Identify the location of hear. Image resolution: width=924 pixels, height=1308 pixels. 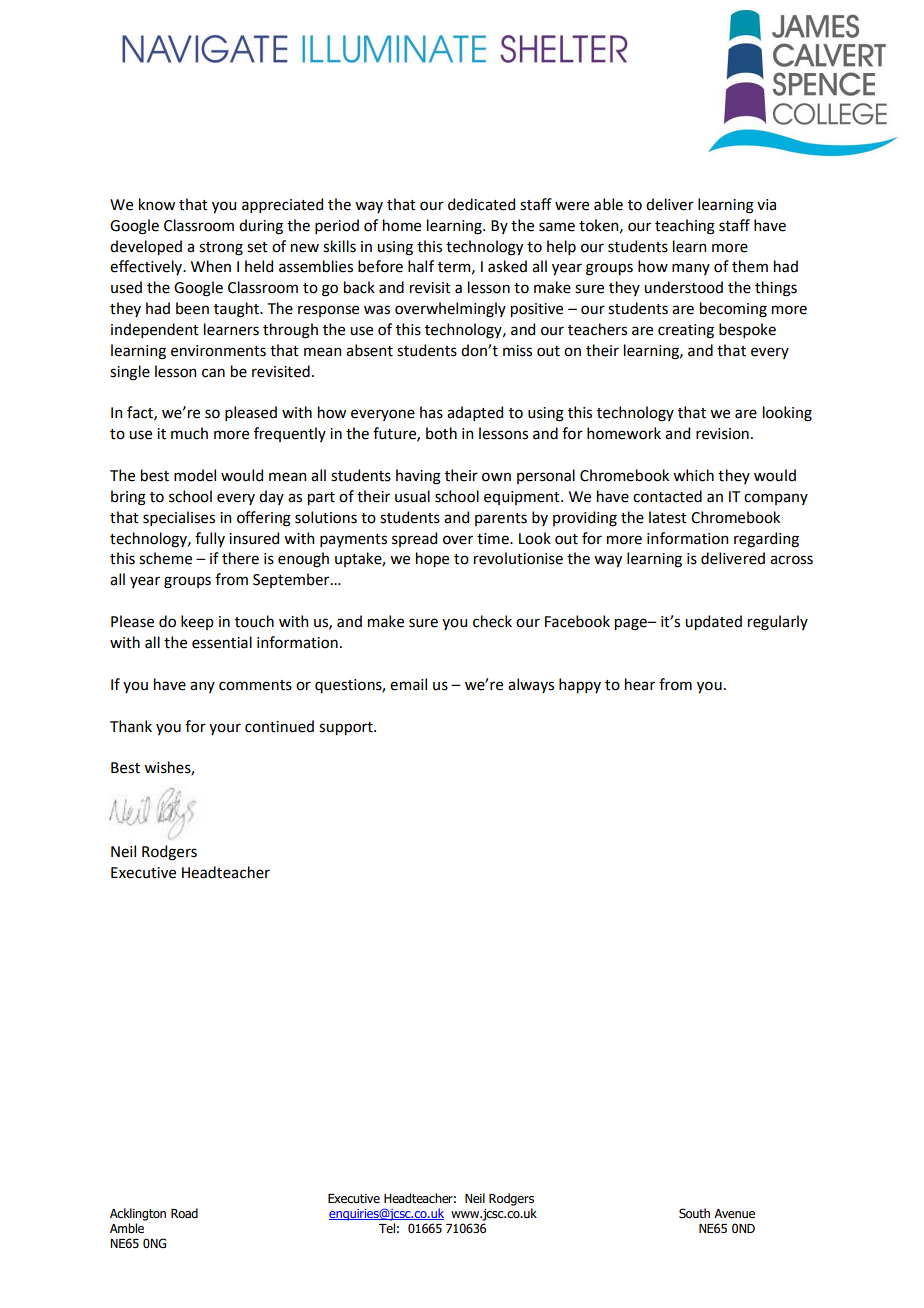
(640, 684).
